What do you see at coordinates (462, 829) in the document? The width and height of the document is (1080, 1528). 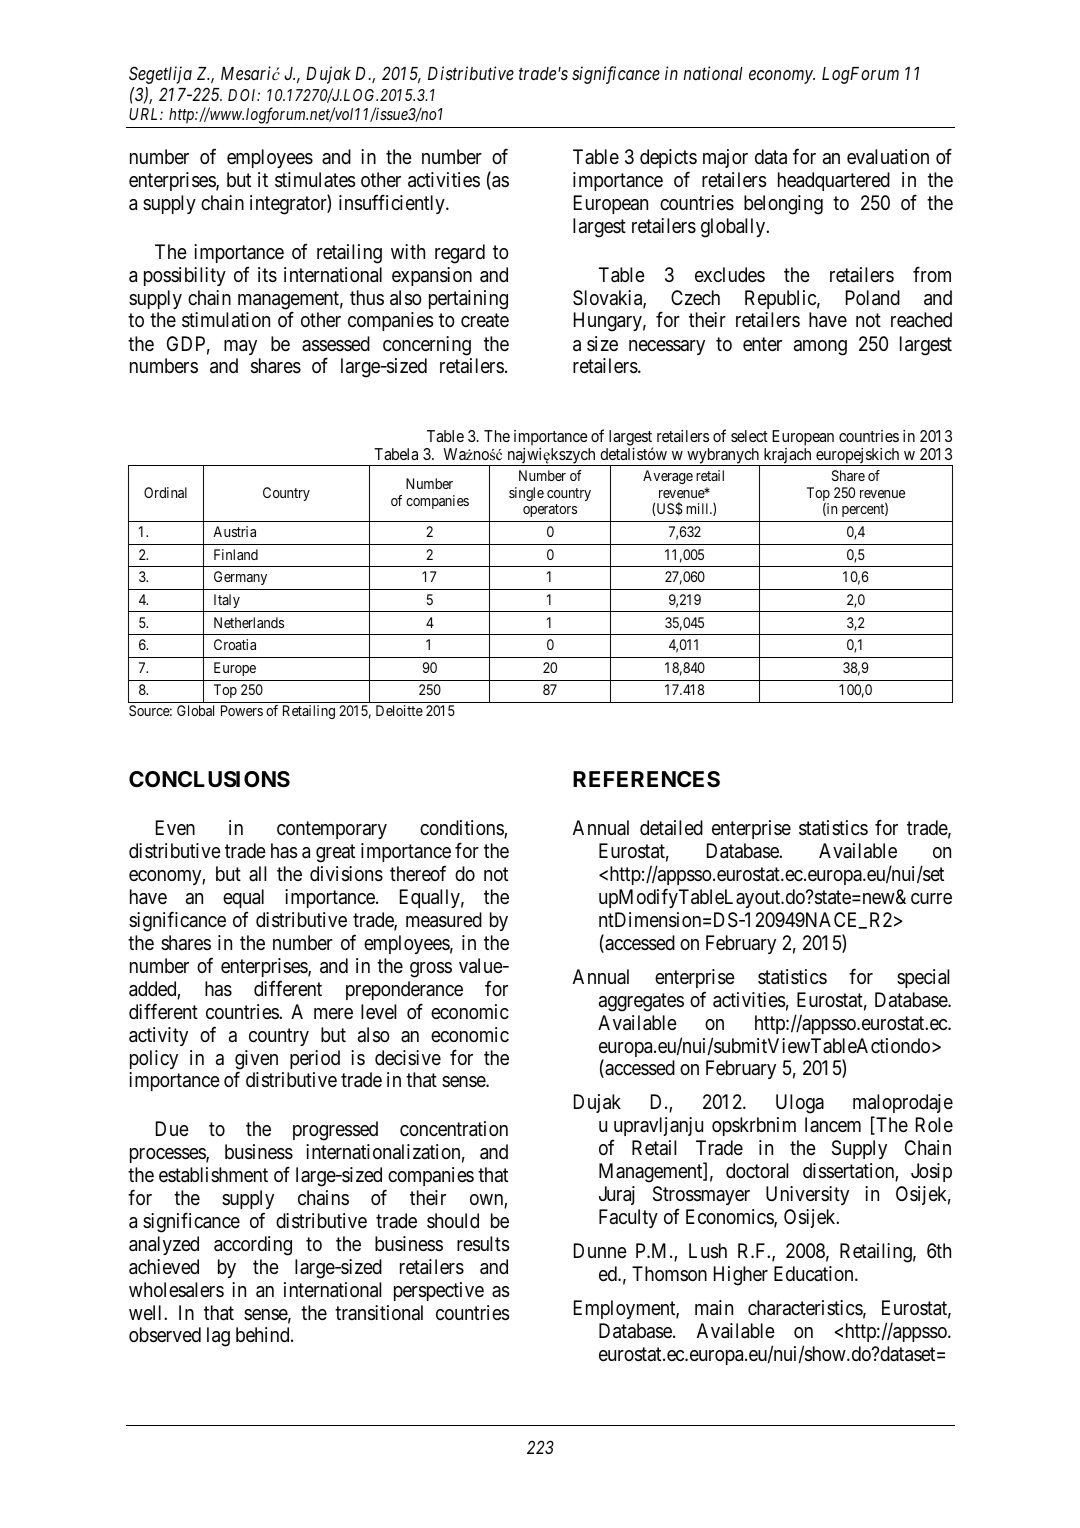 I see `conditions` at bounding box center [462, 829].
